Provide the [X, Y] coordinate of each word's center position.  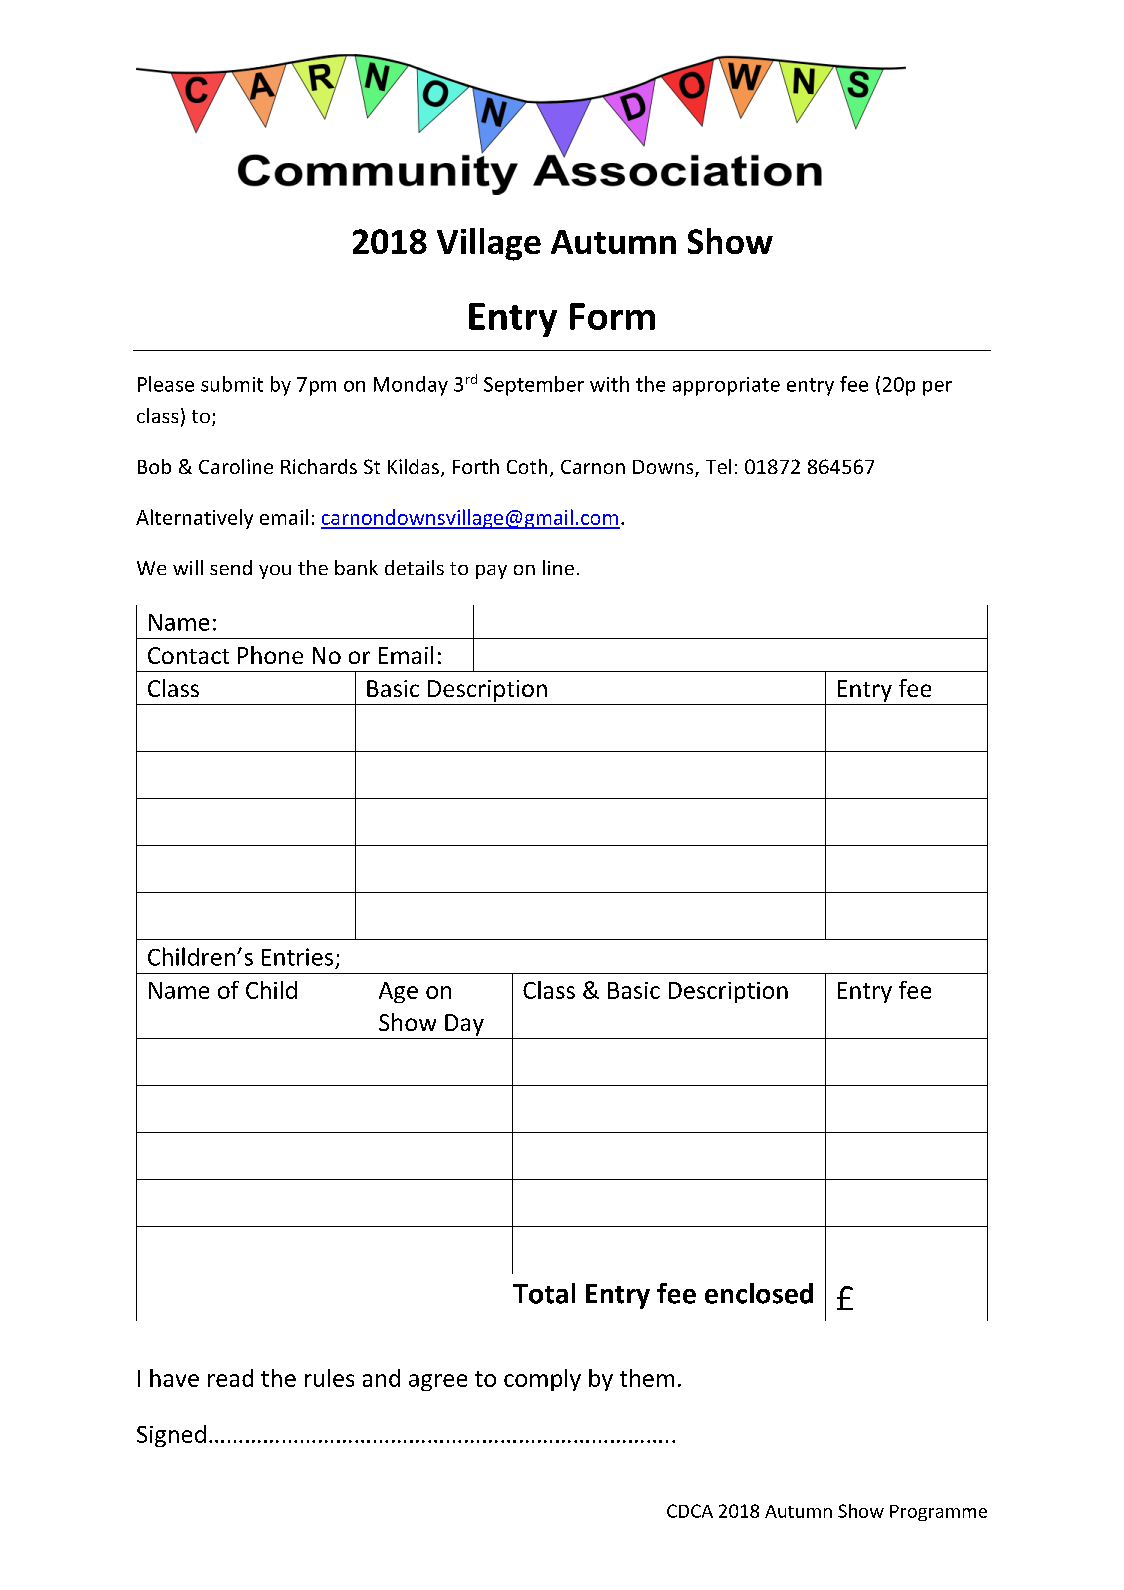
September [534, 386]
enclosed [759, 1293]
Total [544, 1293]
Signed [171, 1436]
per [937, 388]
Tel [718, 466]
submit [232, 384]
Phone [270, 655]
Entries [297, 957]
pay [491, 572]
